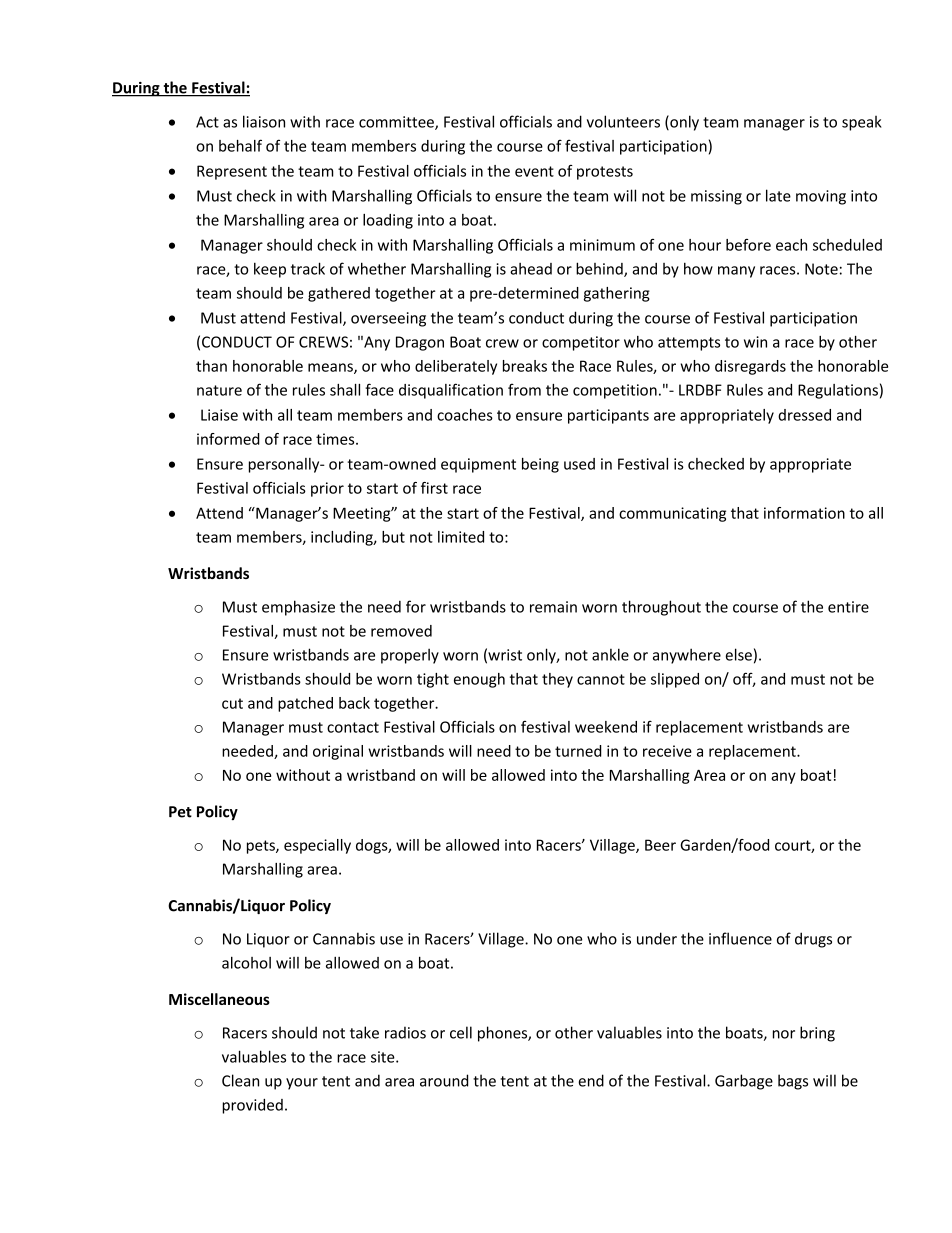 This page has width=952, height=1233. What do you see at coordinates (534, 171) in the page?
I see `event` at bounding box center [534, 171].
